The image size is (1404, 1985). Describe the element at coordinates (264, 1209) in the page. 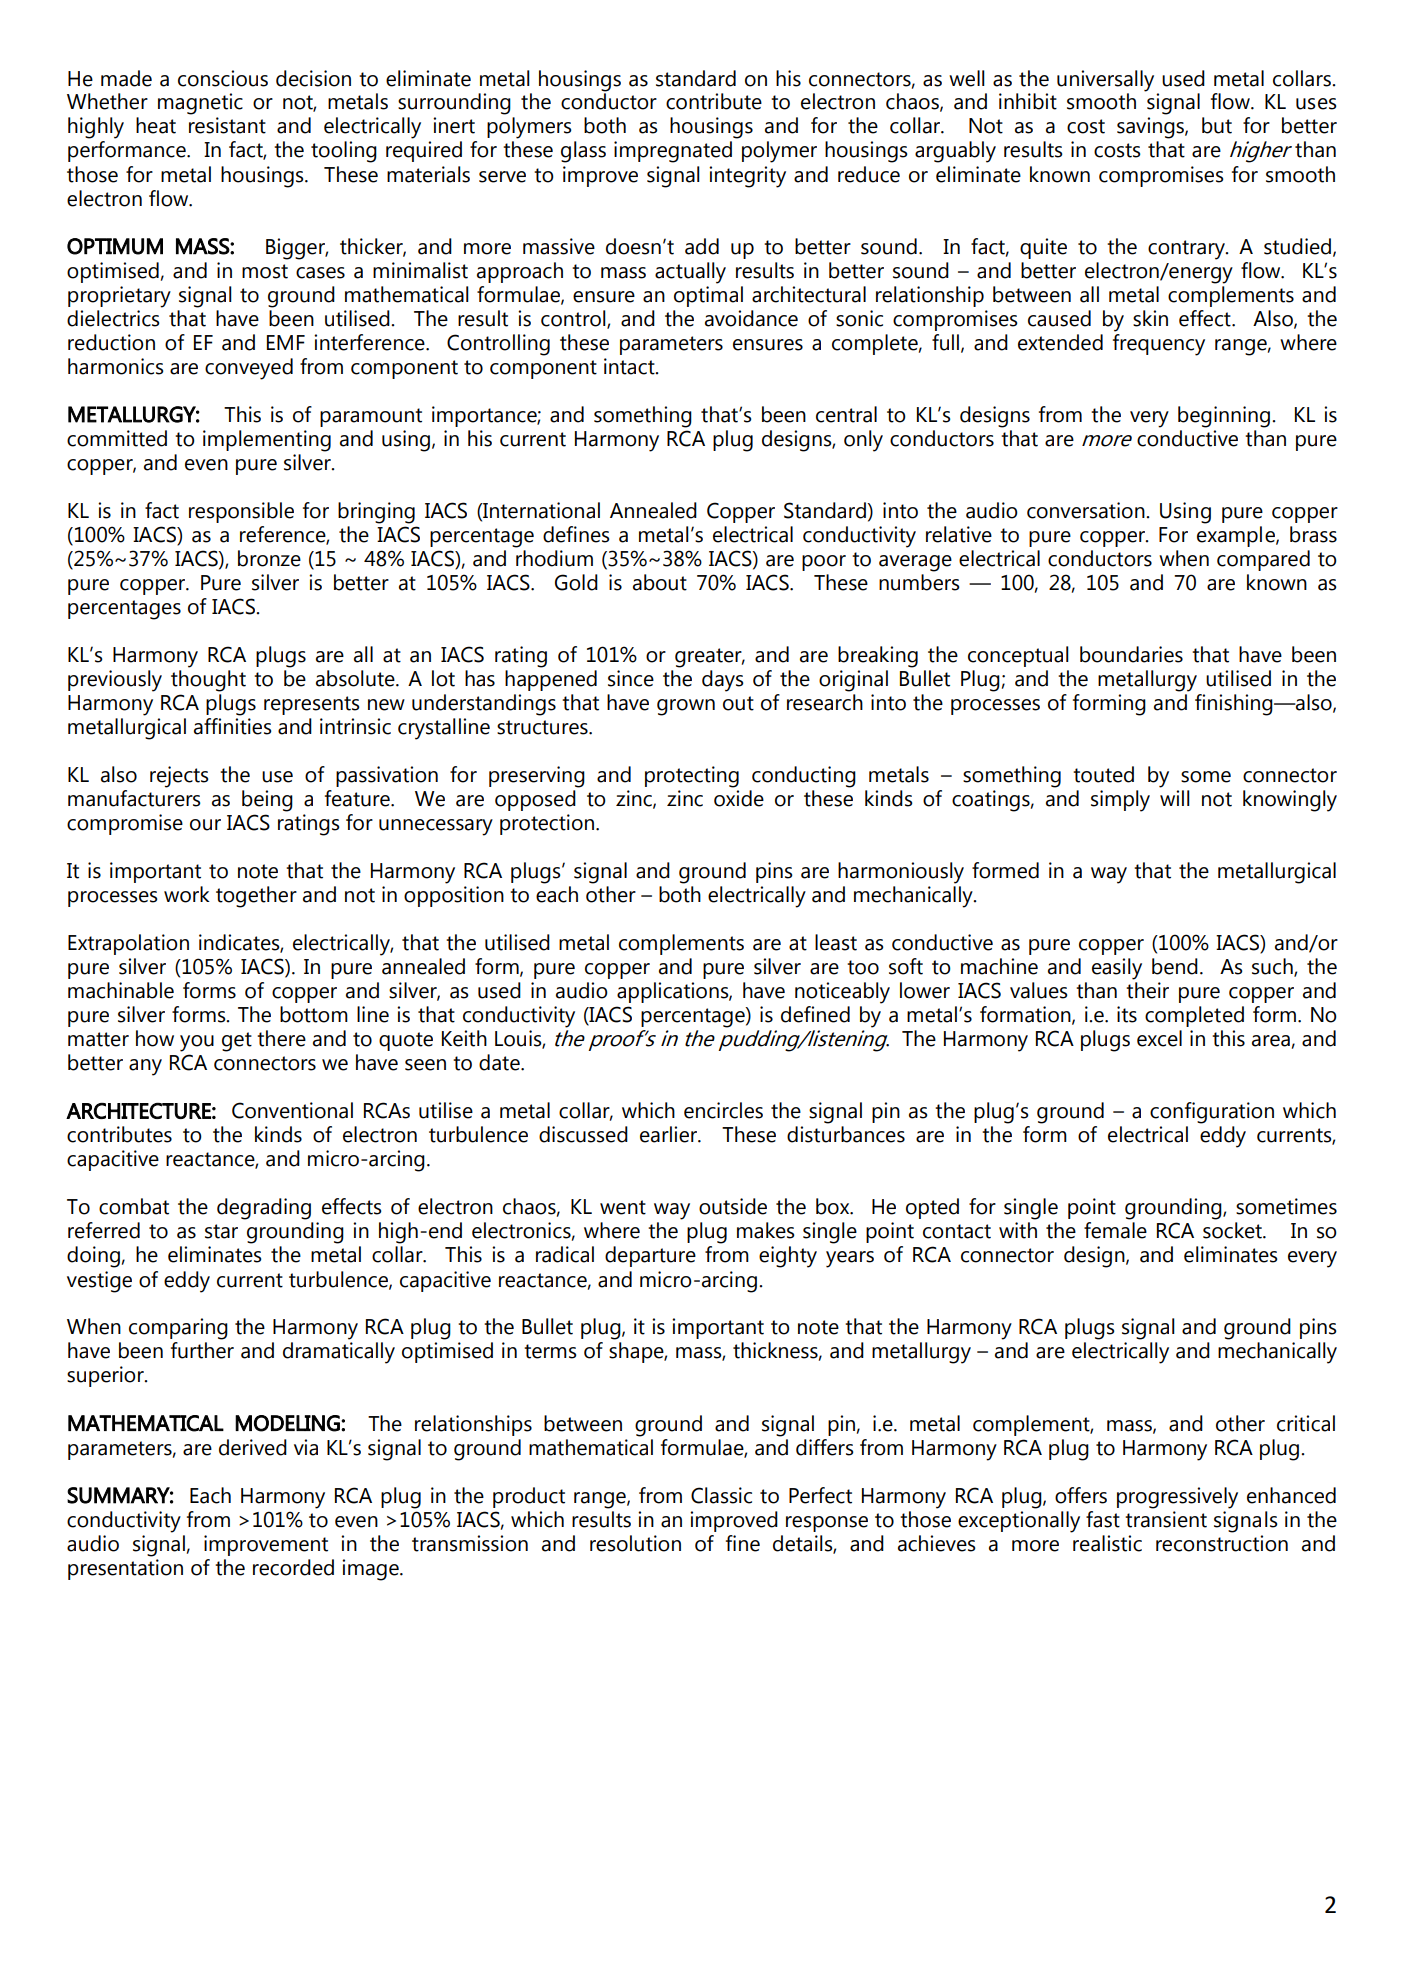

I see `degrading` at that location.
